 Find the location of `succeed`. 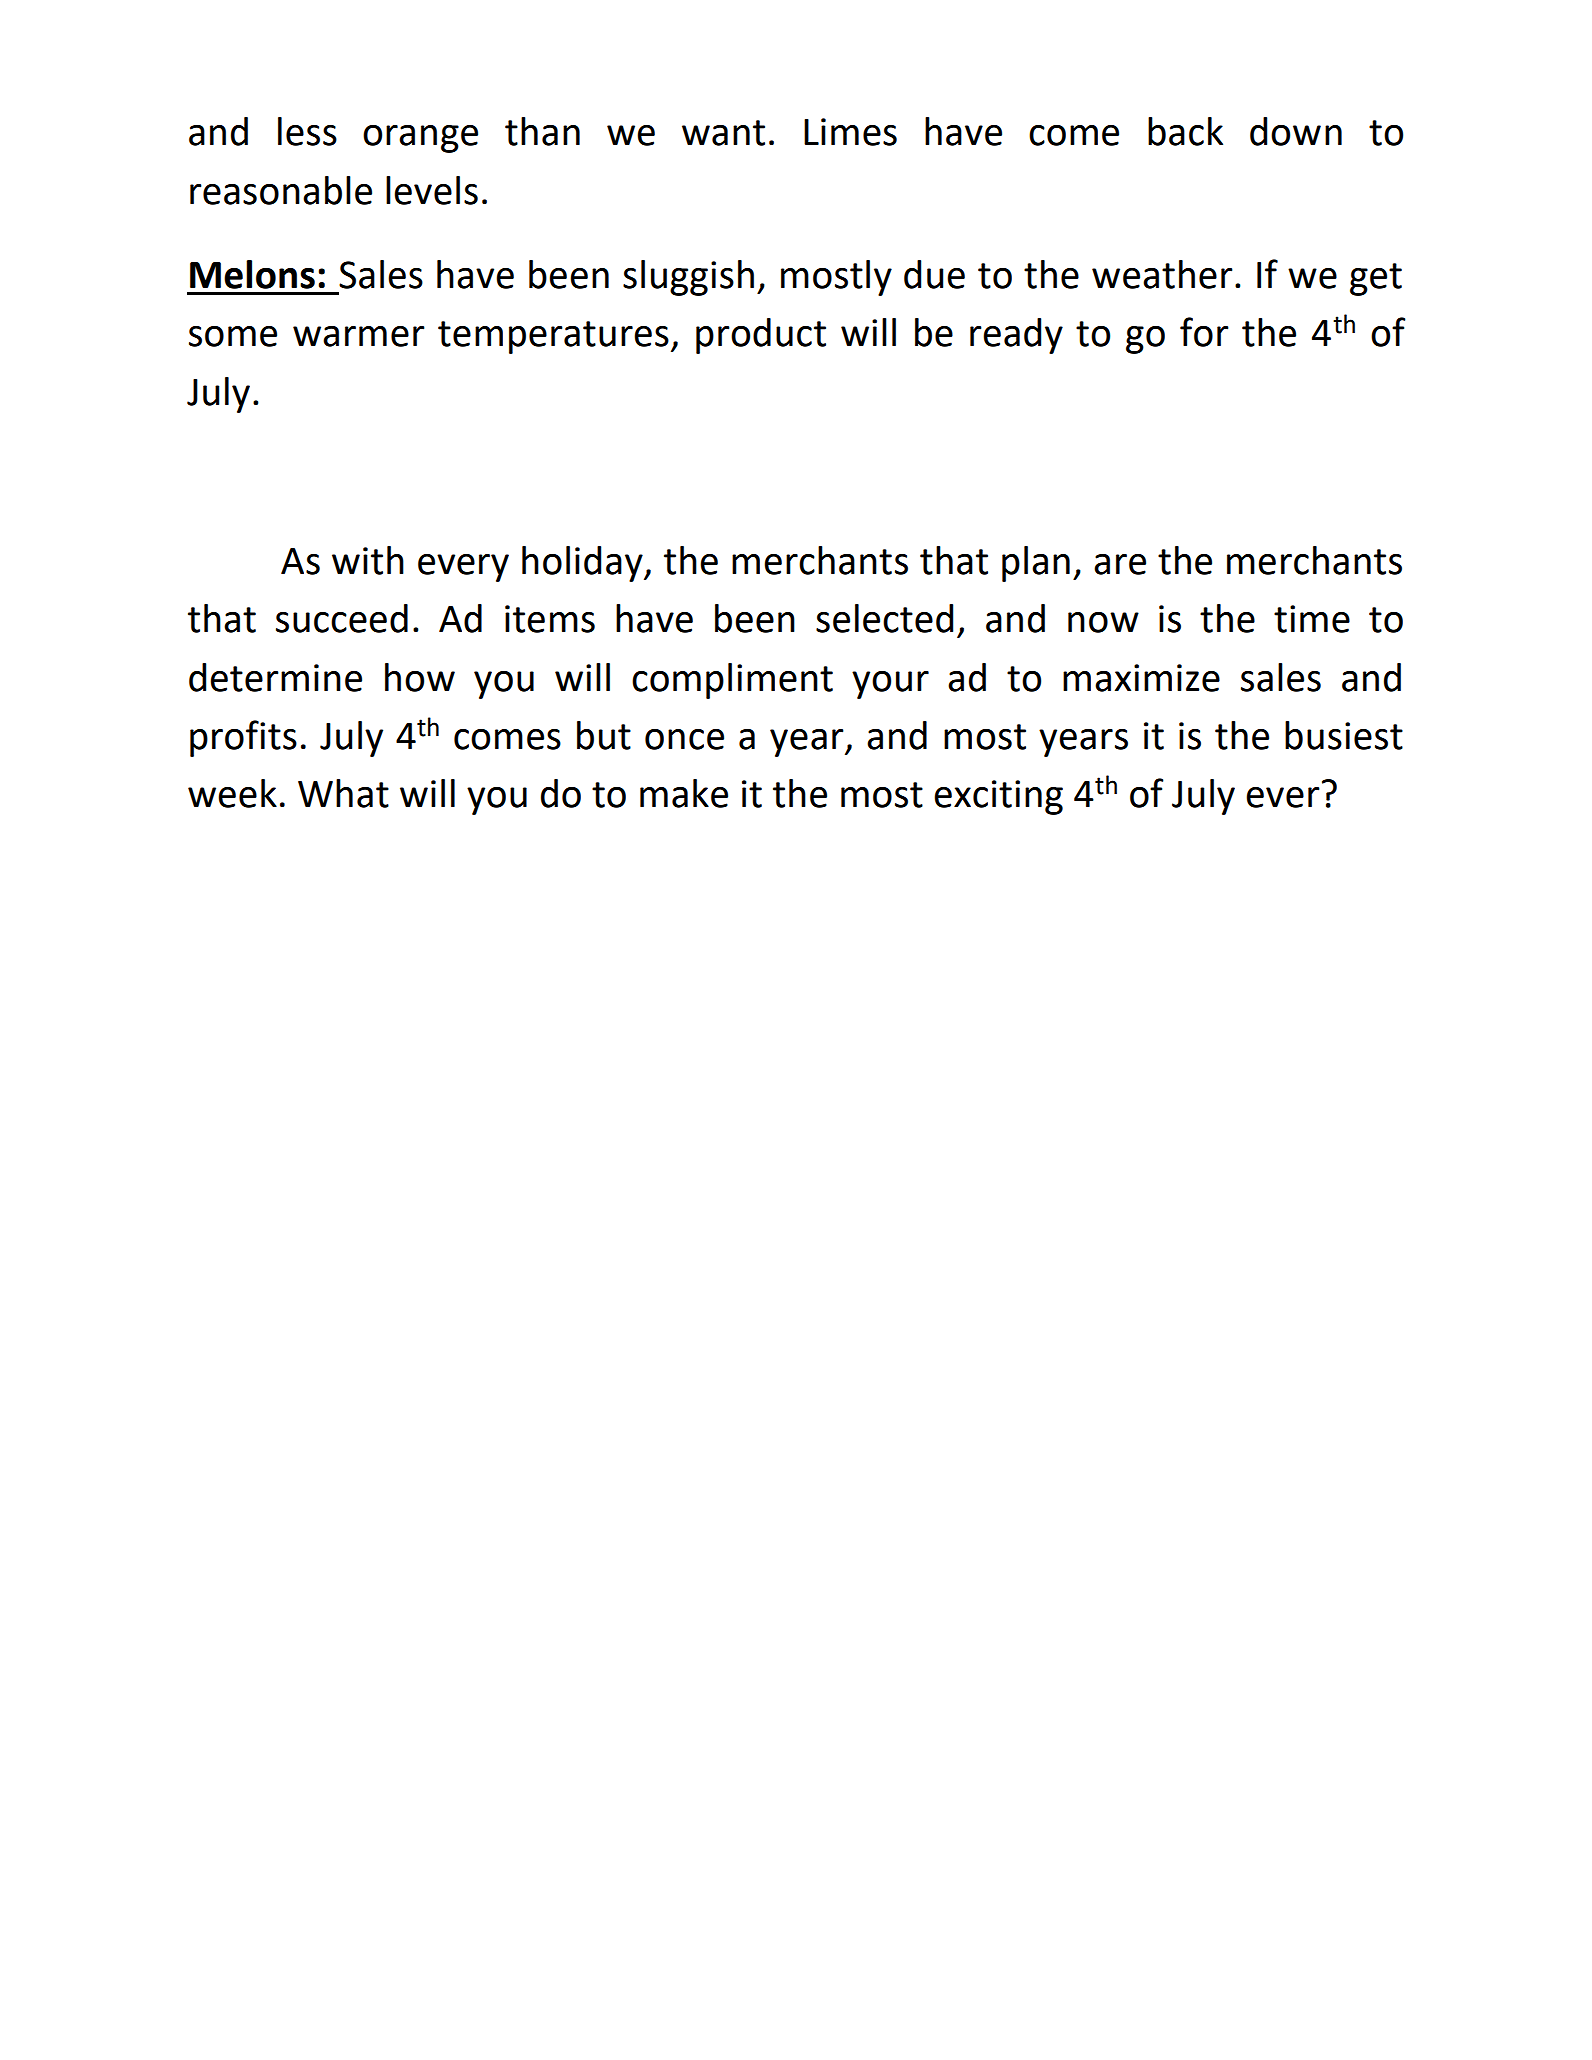

succeed is located at coordinates (342, 618).
